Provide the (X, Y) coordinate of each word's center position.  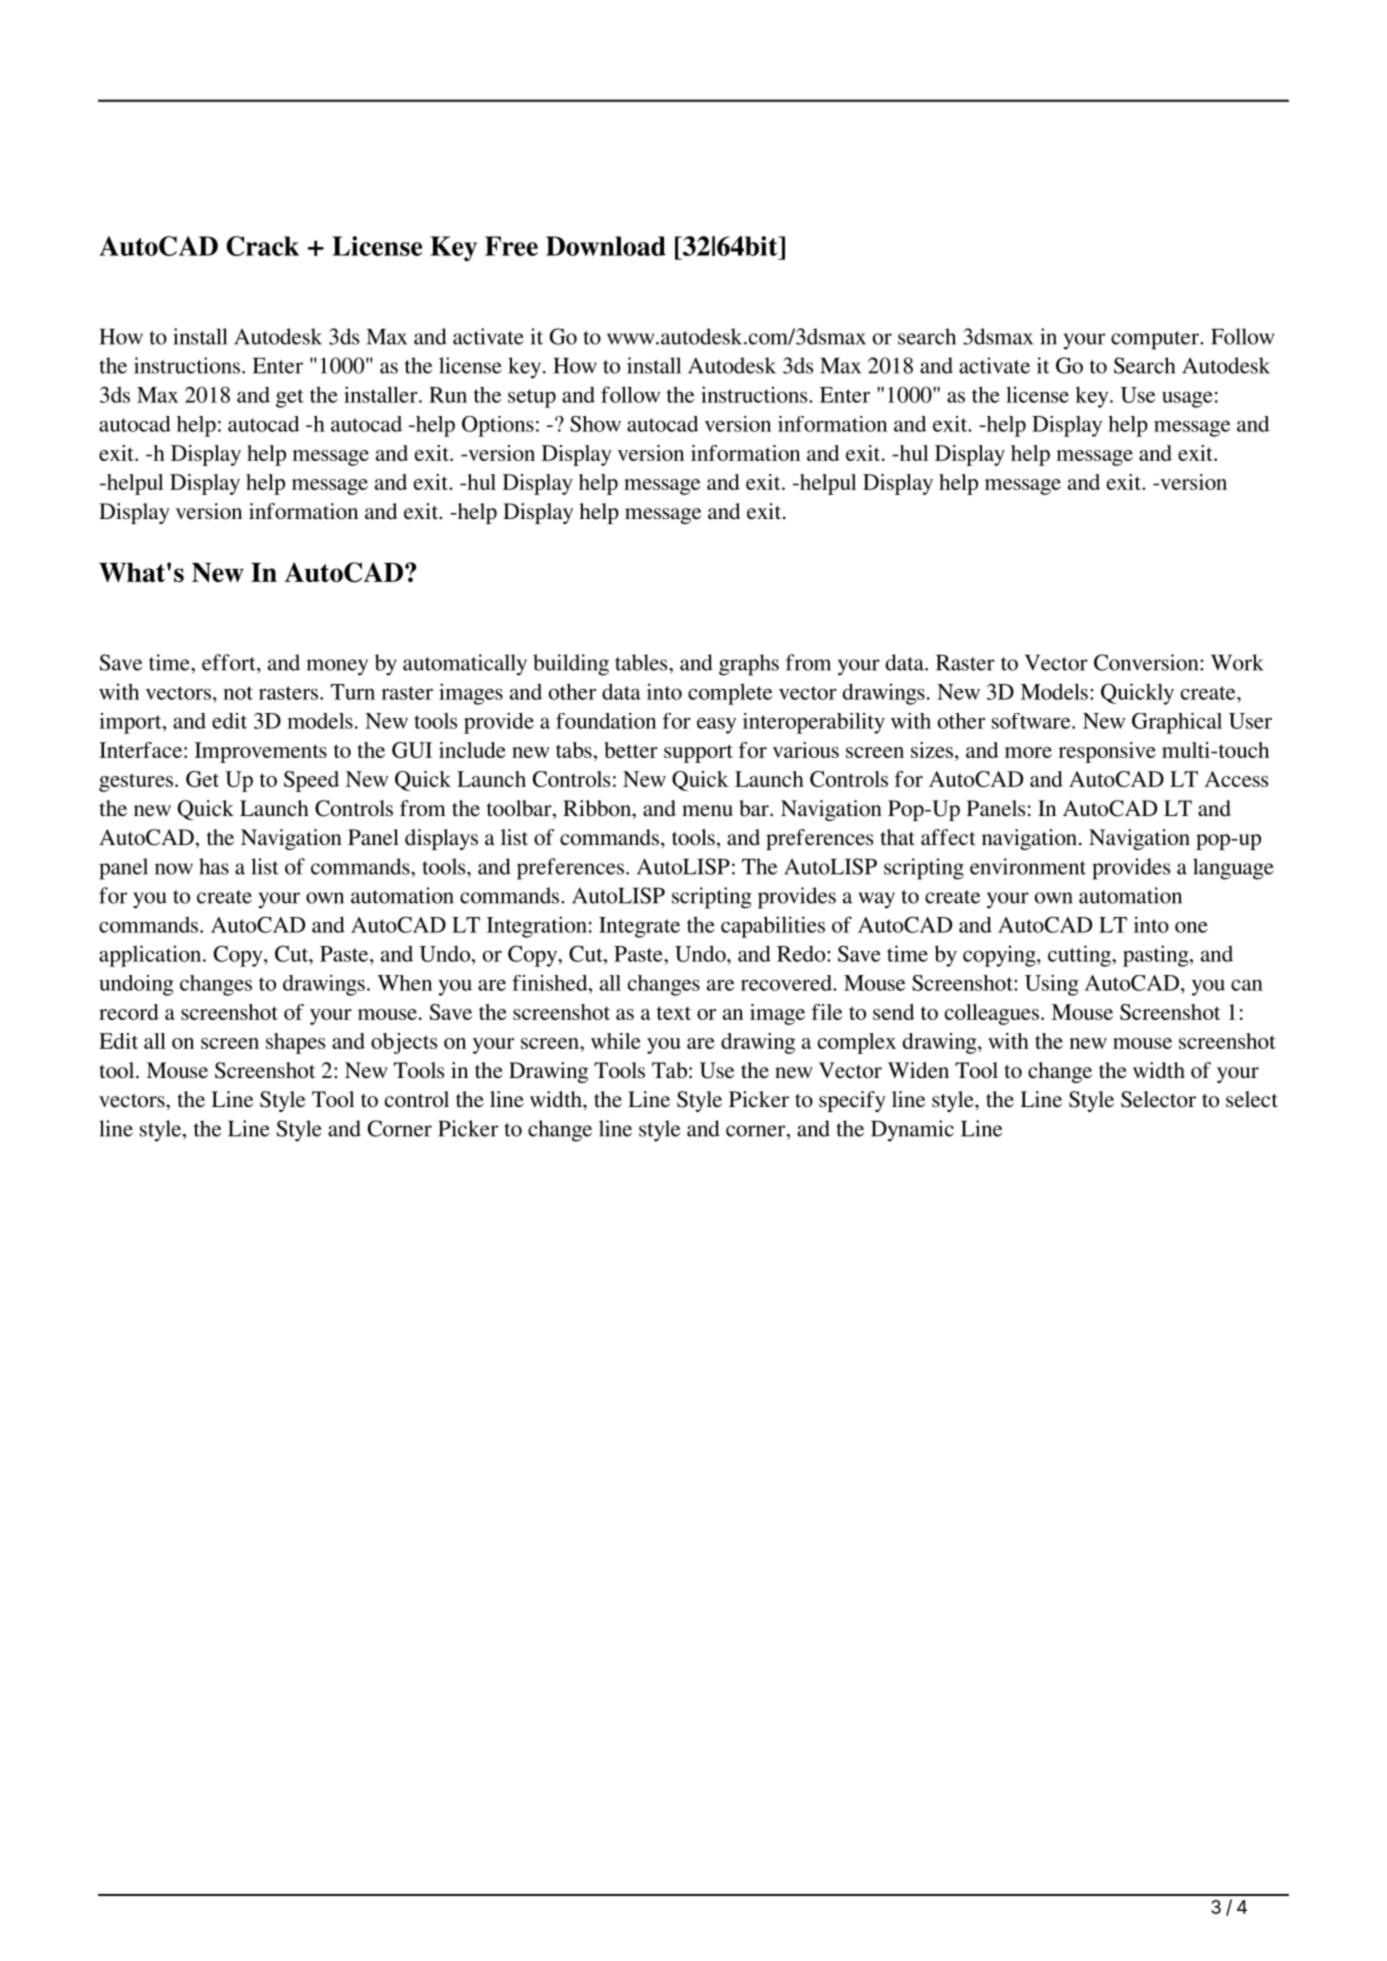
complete (730, 694)
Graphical (1177, 723)
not (238, 693)
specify (852, 1101)
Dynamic (912, 1131)
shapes (295, 1043)
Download (606, 246)
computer (1156, 340)
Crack (262, 246)
